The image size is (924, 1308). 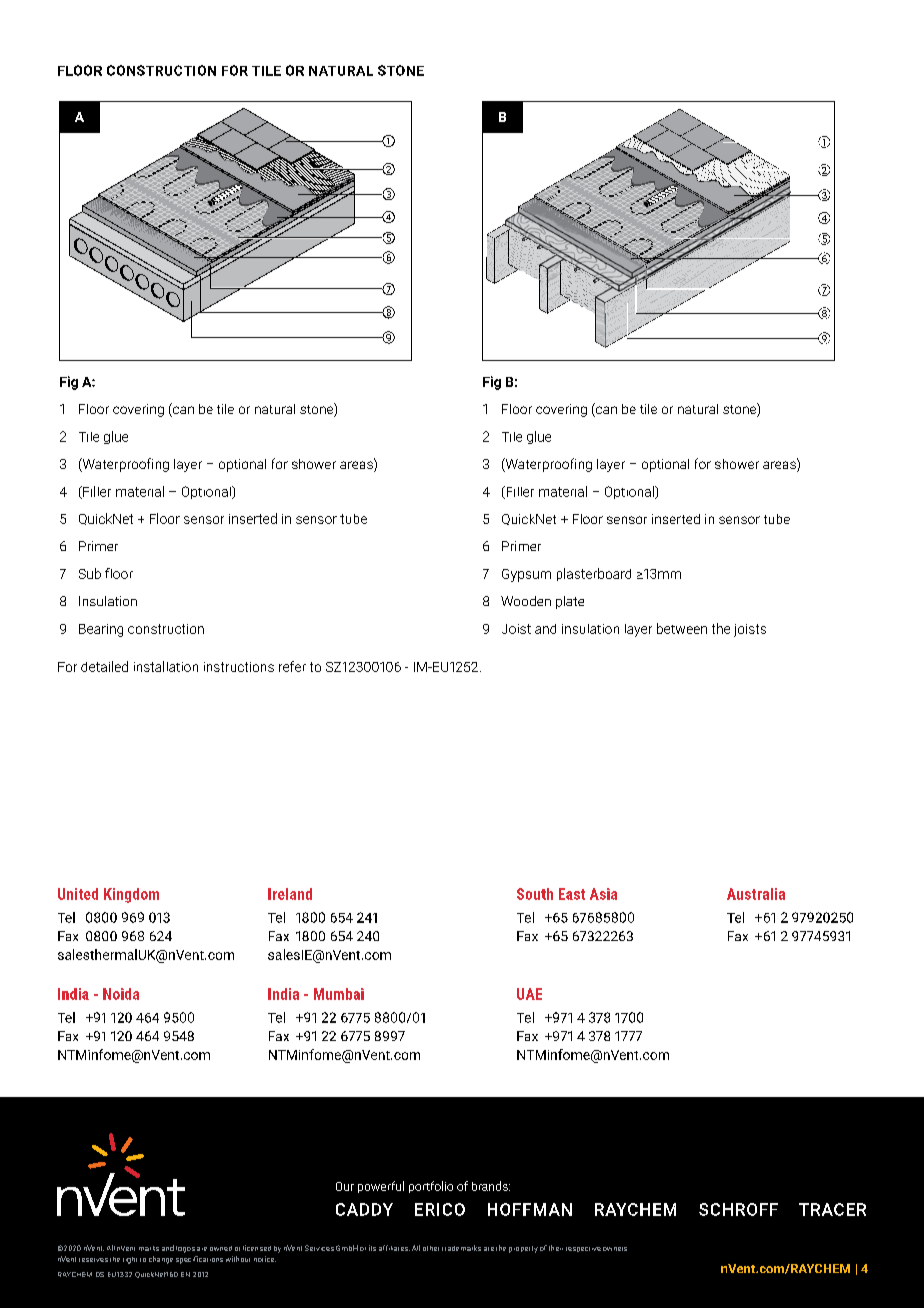 What do you see at coordinates (90, 573) in the screenshot?
I see `Sub` at bounding box center [90, 573].
